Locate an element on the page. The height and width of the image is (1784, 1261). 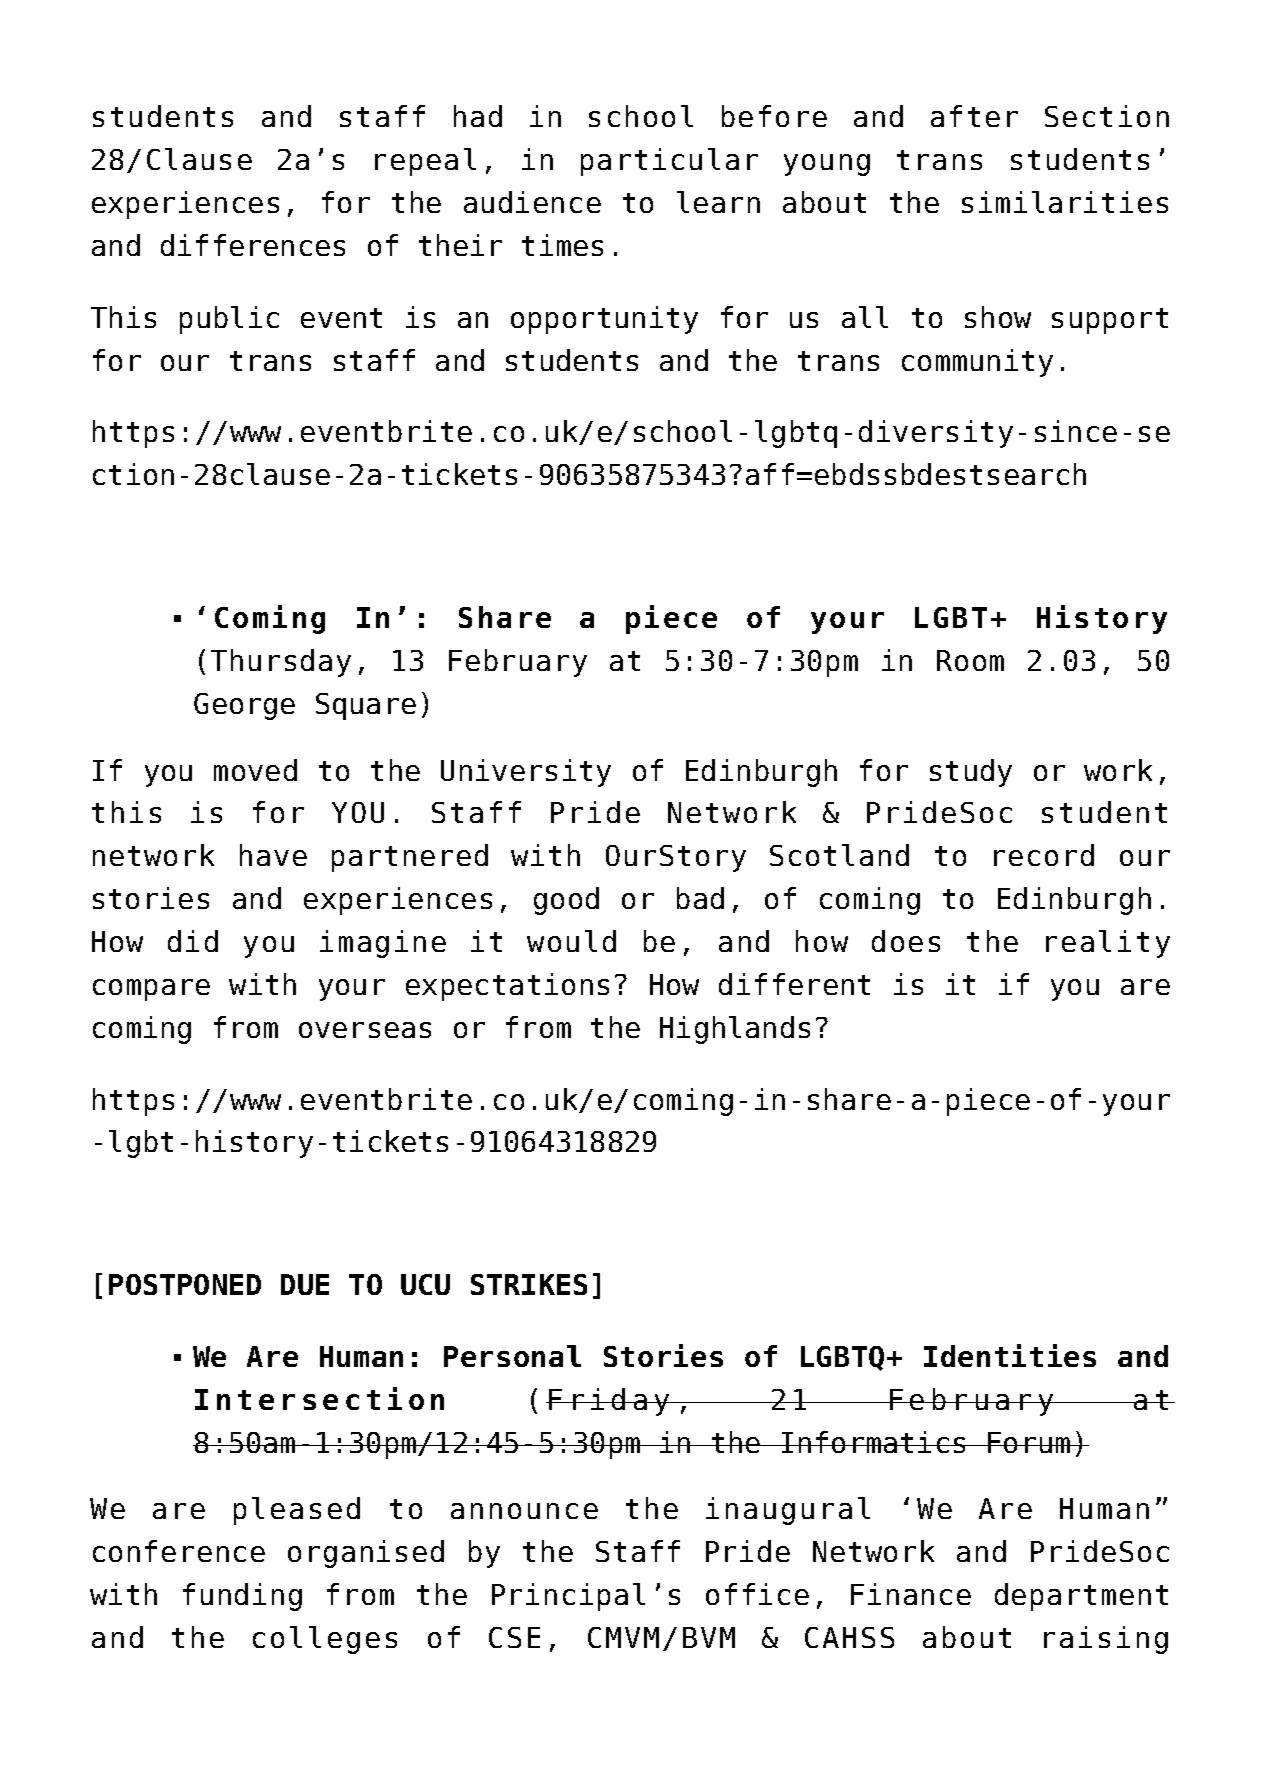
Room is located at coordinates (970, 660).
